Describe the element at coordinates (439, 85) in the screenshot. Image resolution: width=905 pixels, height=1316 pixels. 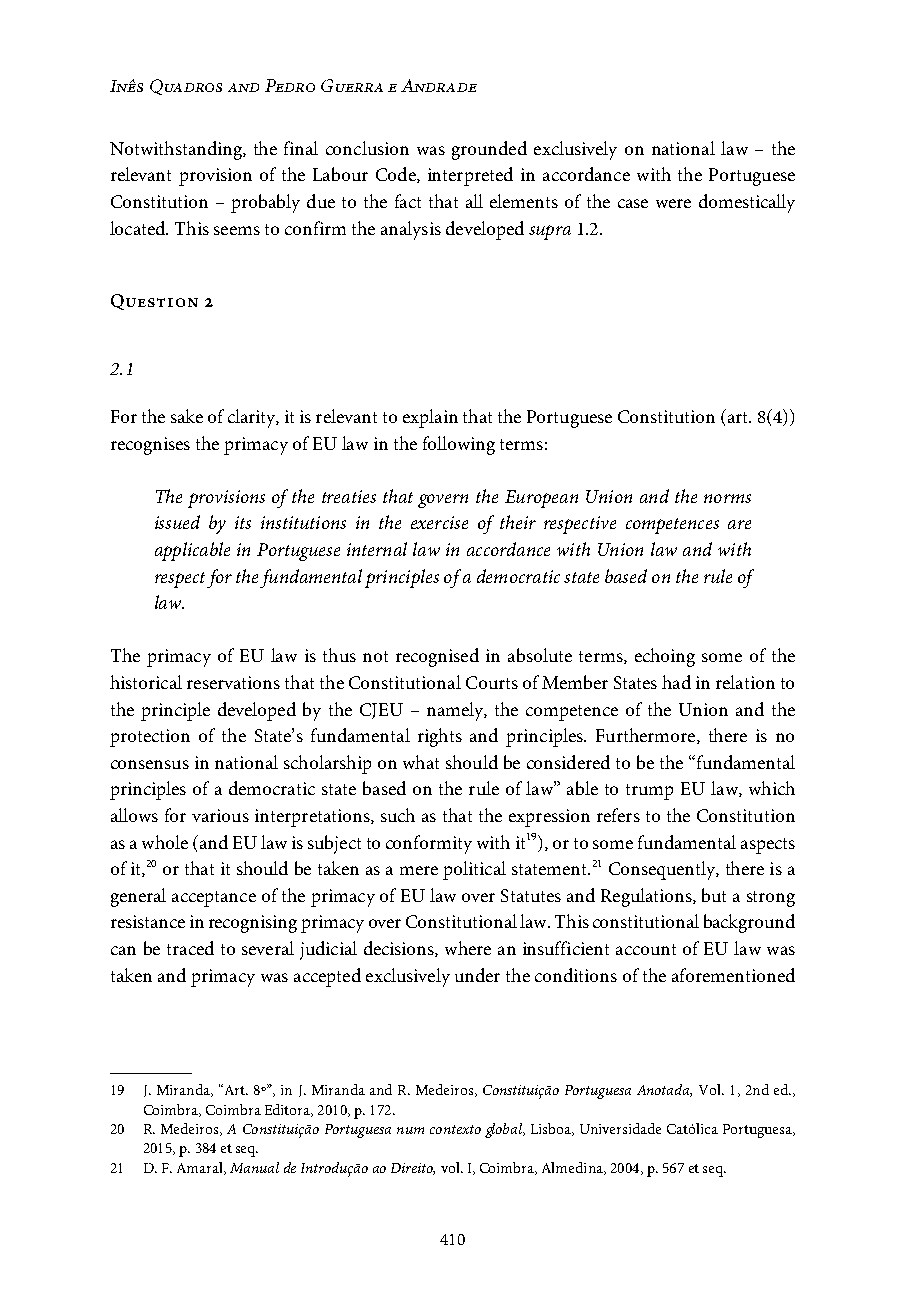
I see `Andrade` at that location.
